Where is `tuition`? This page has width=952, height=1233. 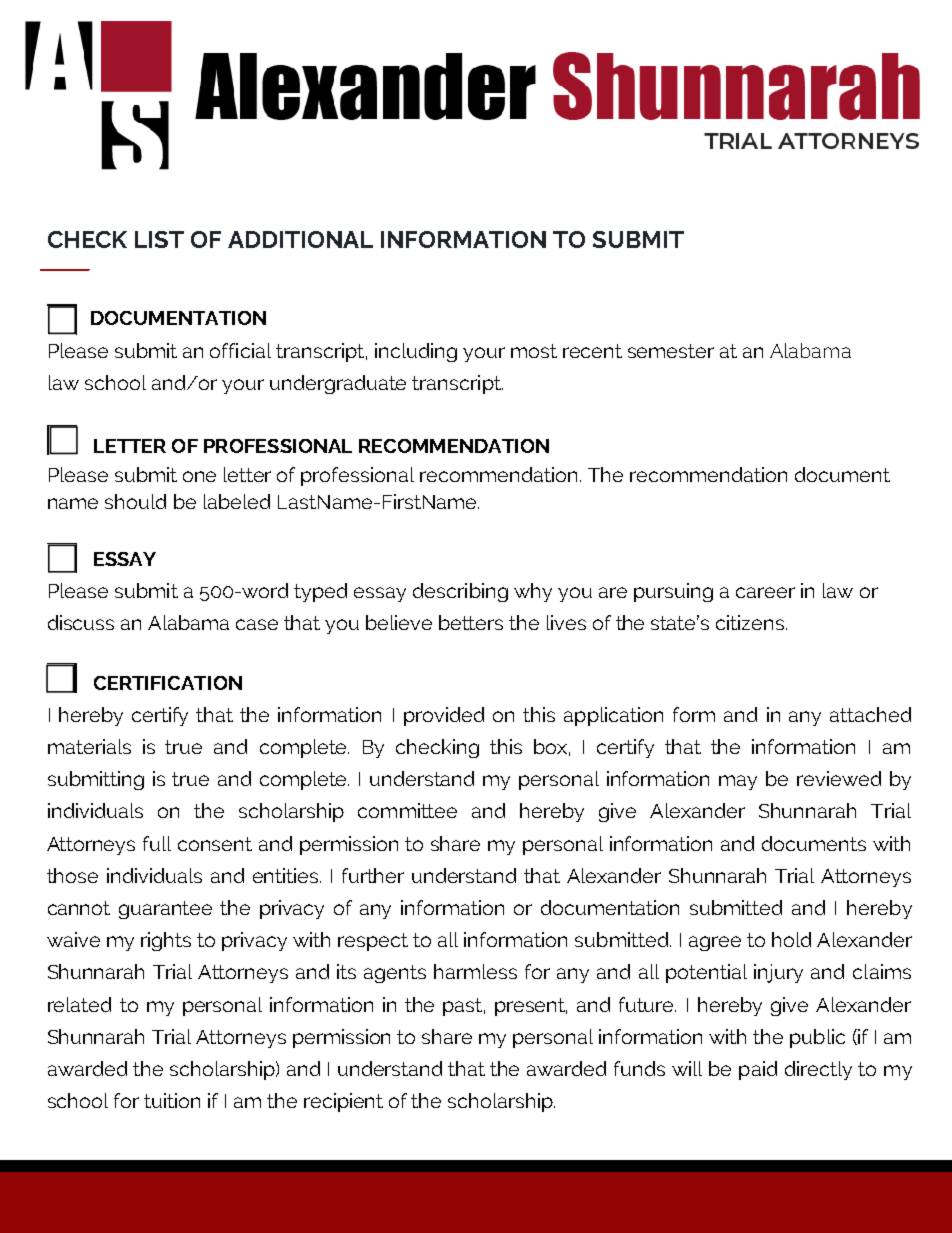 tuition is located at coordinates (172, 1100).
